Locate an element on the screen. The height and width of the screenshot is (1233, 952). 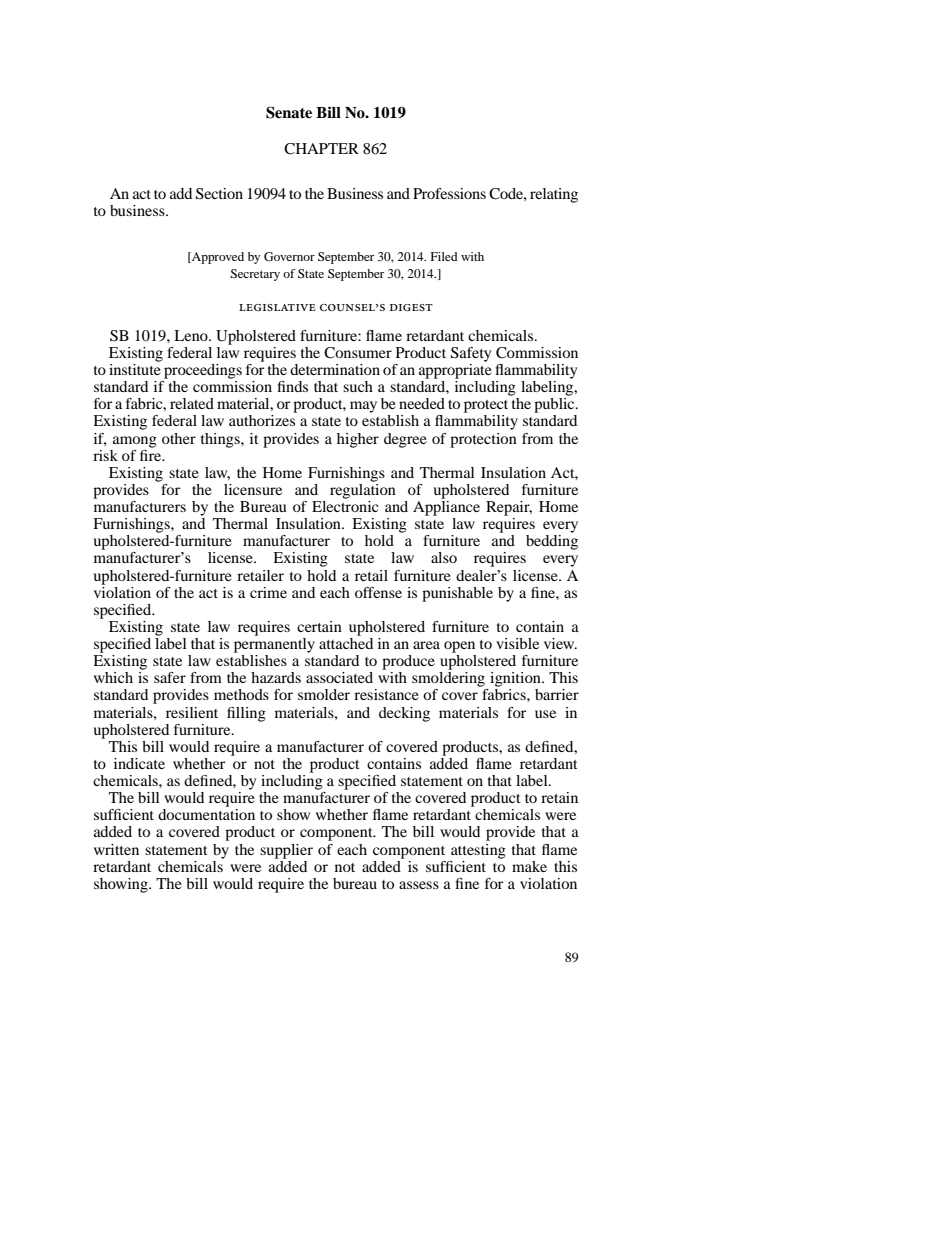
supplier is located at coordinates (286, 851).
